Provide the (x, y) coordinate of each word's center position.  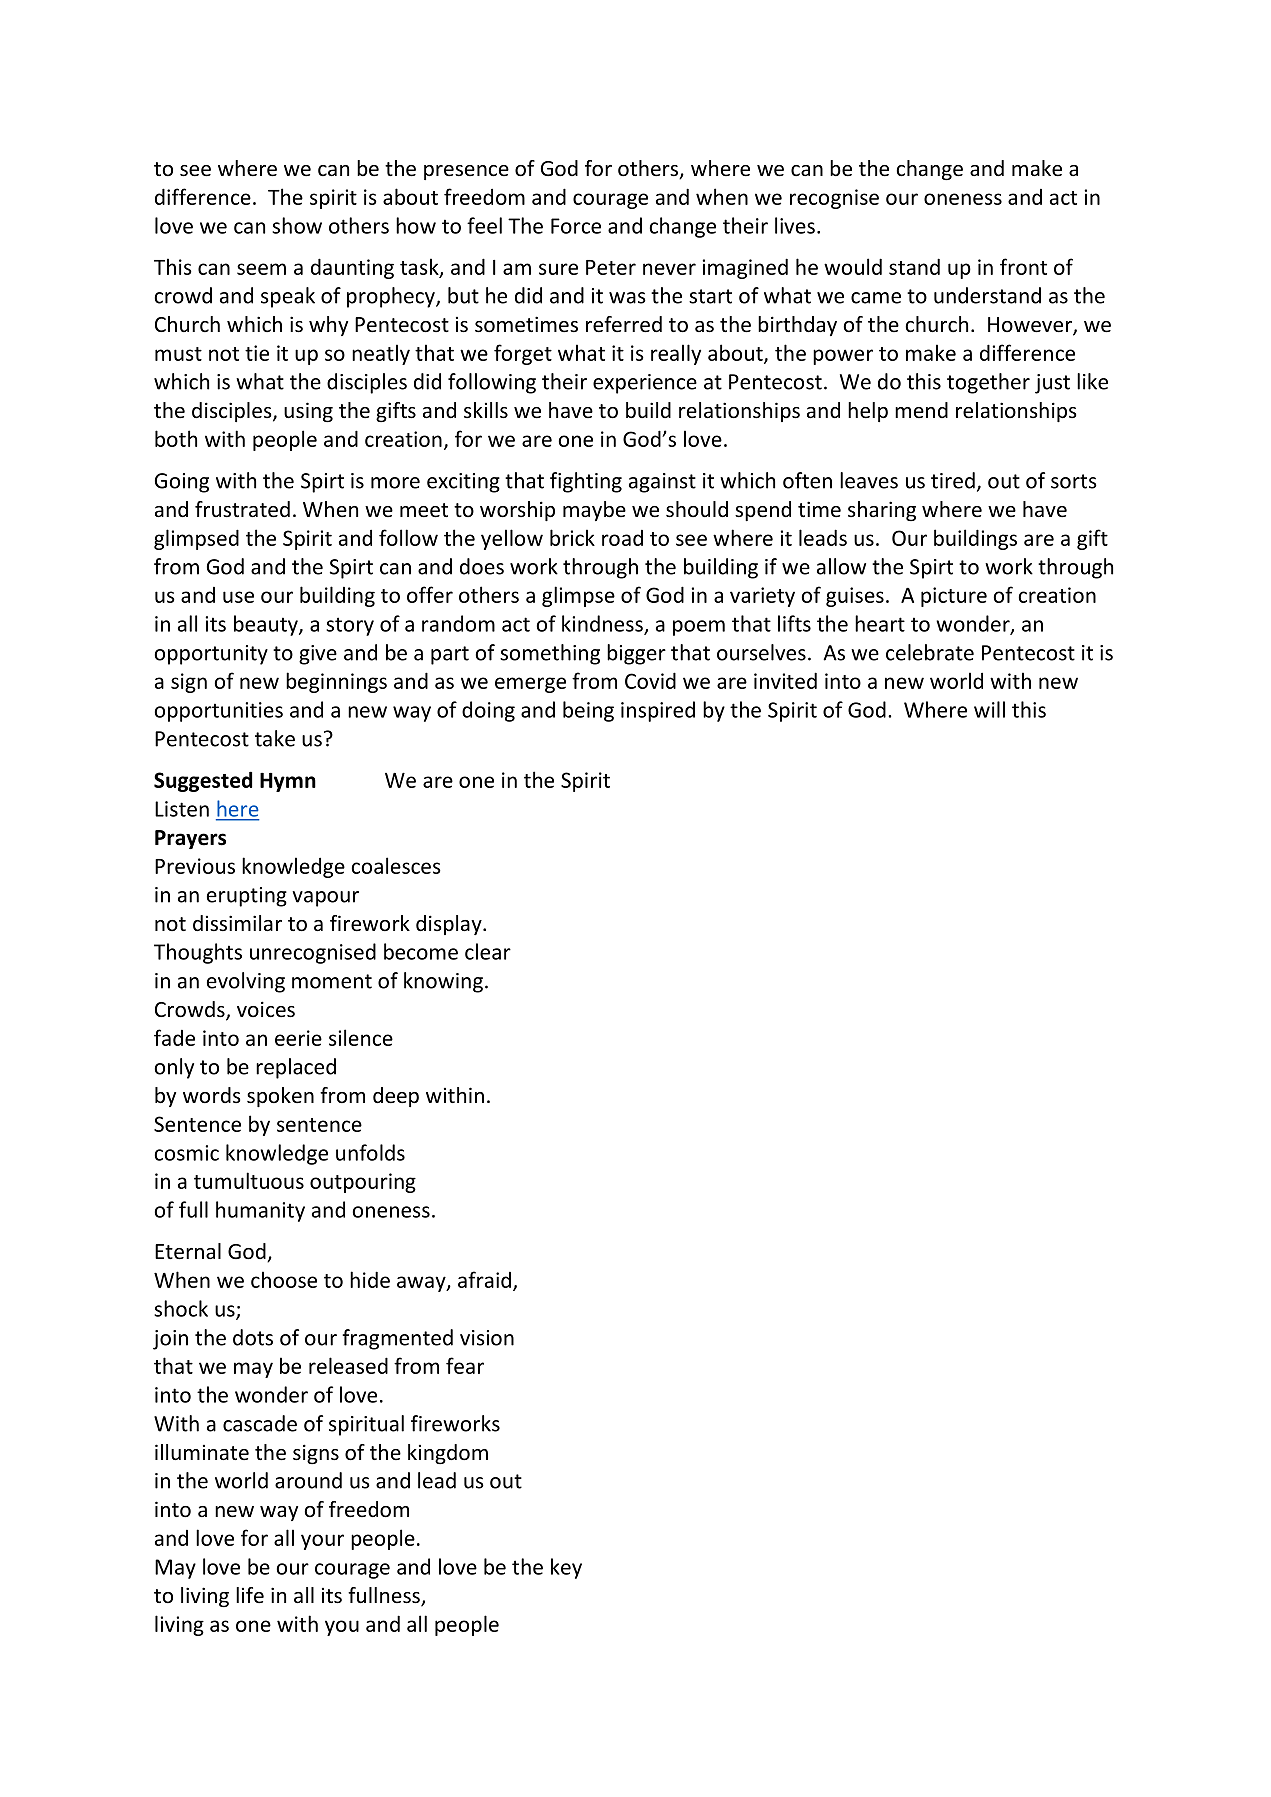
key (566, 1568)
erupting (247, 897)
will (989, 709)
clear (488, 951)
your (322, 1542)
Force (576, 226)
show (297, 225)
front (1023, 266)
